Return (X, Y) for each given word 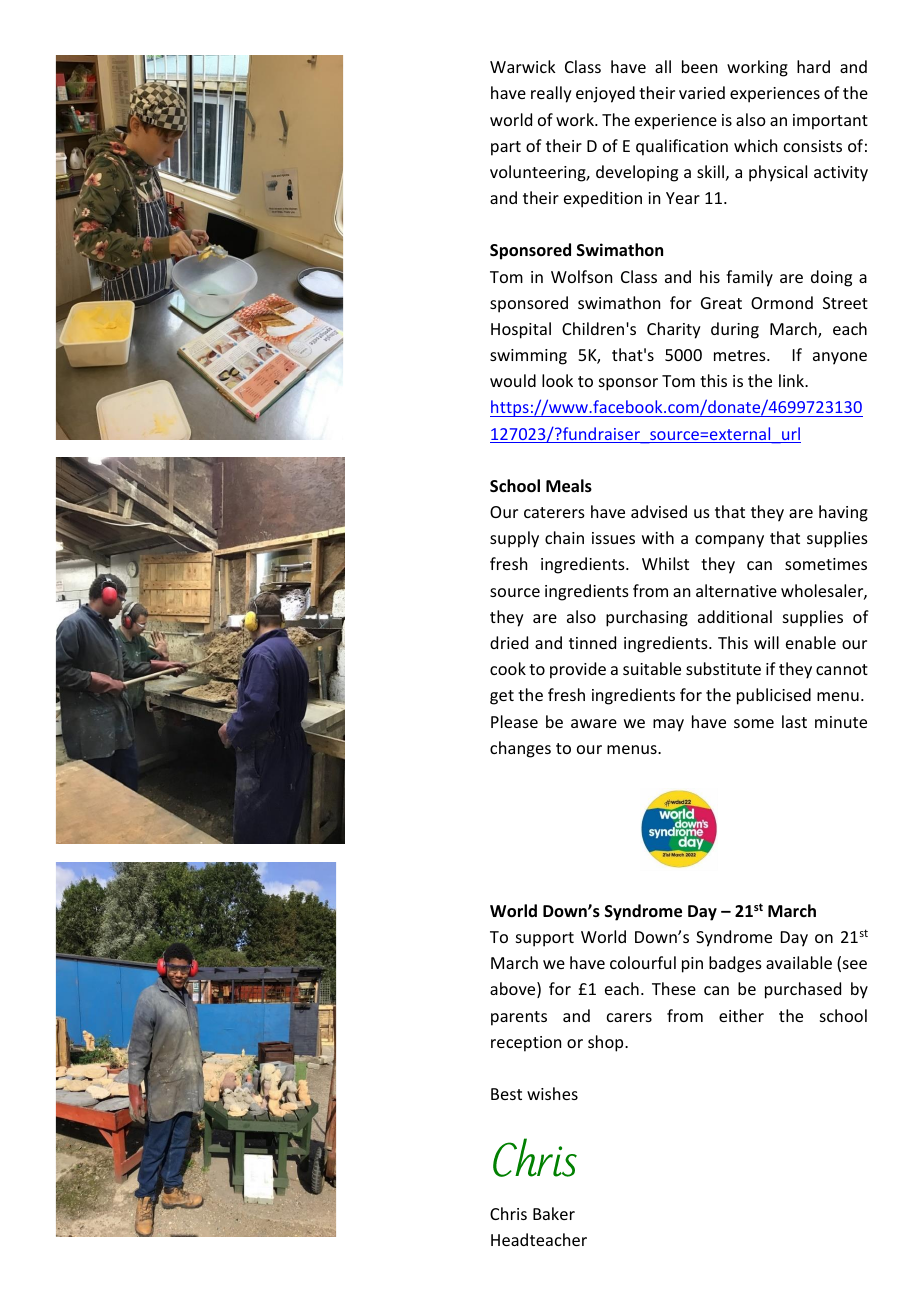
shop (607, 1043)
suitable (652, 668)
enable (811, 642)
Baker (554, 1213)
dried (509, 642)
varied (702, 92)
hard (813, 66)
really (551, 94)
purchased (803, 990)
